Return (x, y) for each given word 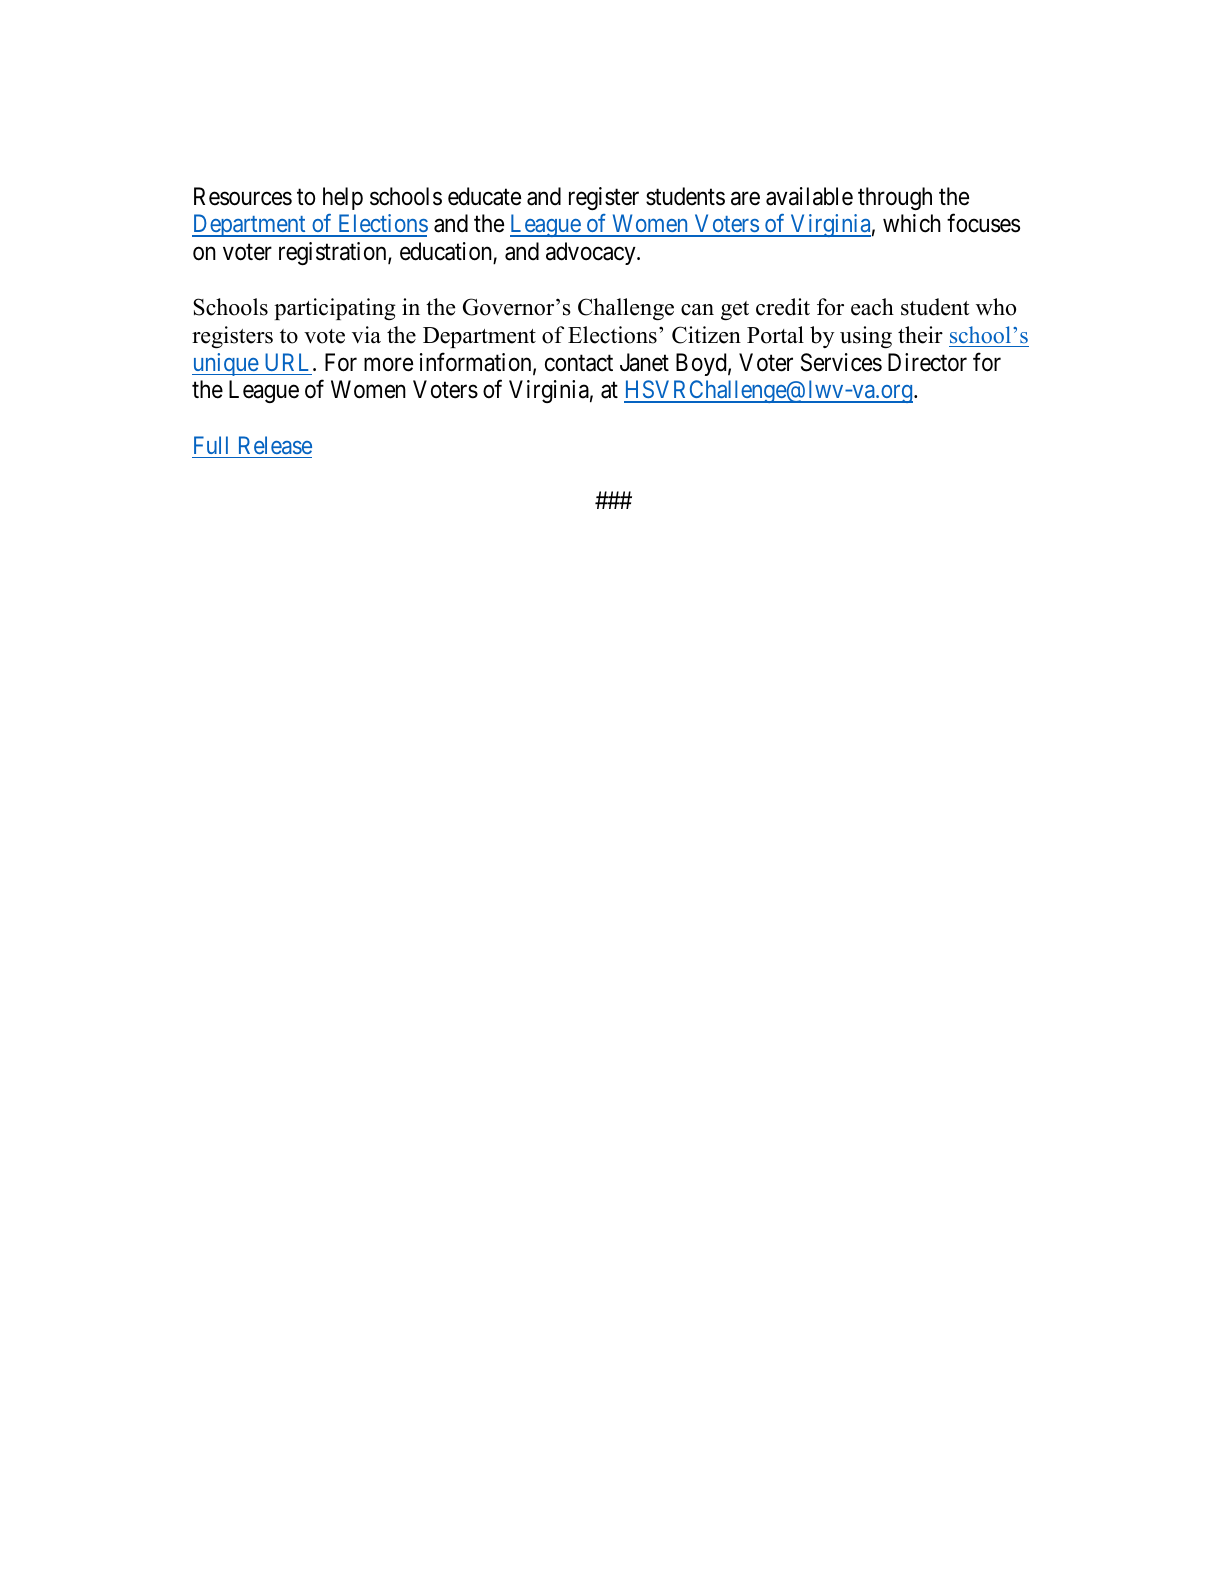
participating (335, 309)
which (912, 223)
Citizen (706, 335)
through (895, 198)
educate (484, 196)
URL (289, 362)
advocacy (592, 253)
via (366, 335)
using (866, 337)
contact (579, 363)
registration (334, 253)
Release (275, 445)
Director (927, 362)
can (697, 310)
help (343, 198)
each (872, 307)
